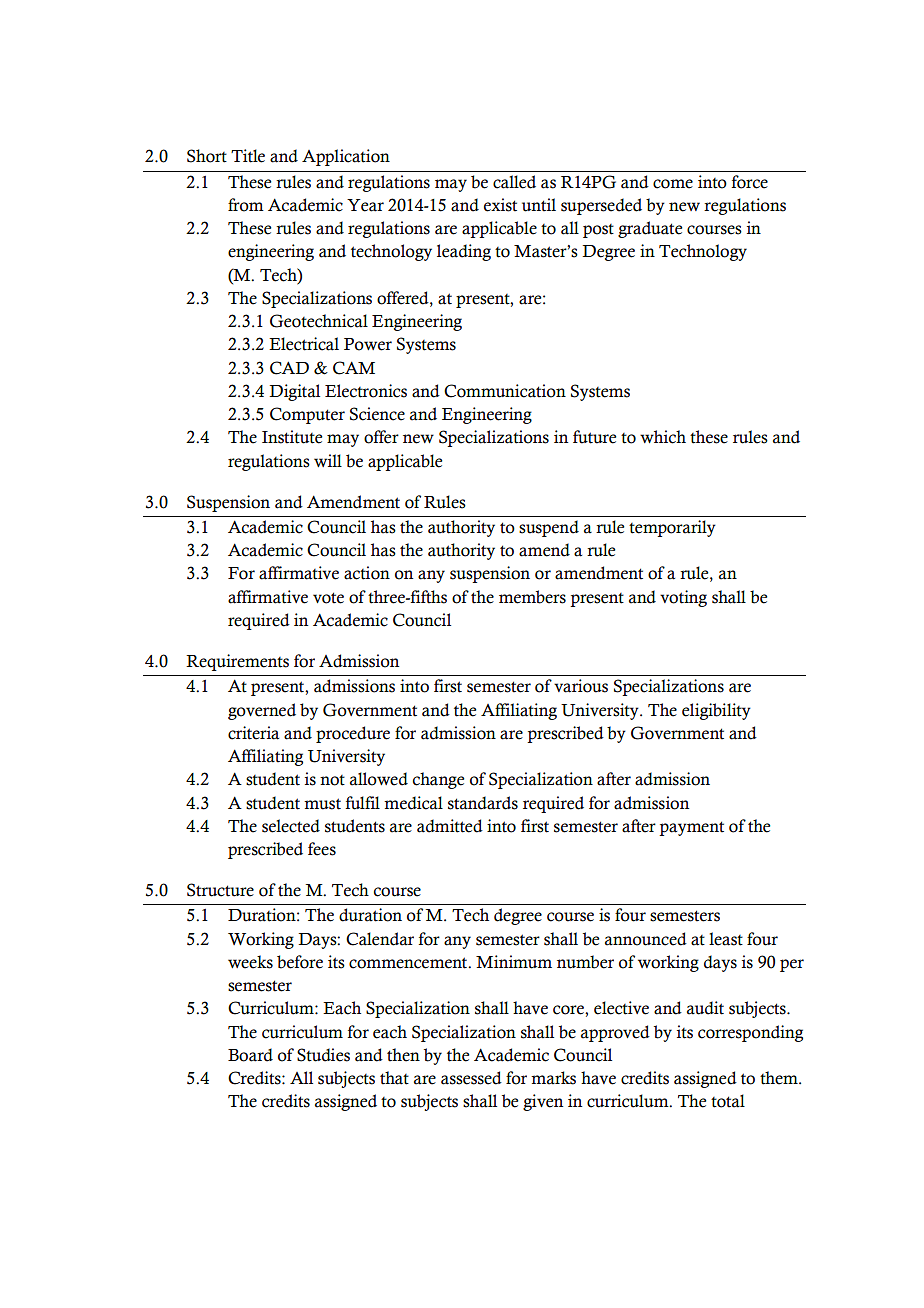 The height and width of the image is (1308, 924). What do you see at coordinates (673, 184) in the image?
I see `come` at bounding box center [673, 184].
